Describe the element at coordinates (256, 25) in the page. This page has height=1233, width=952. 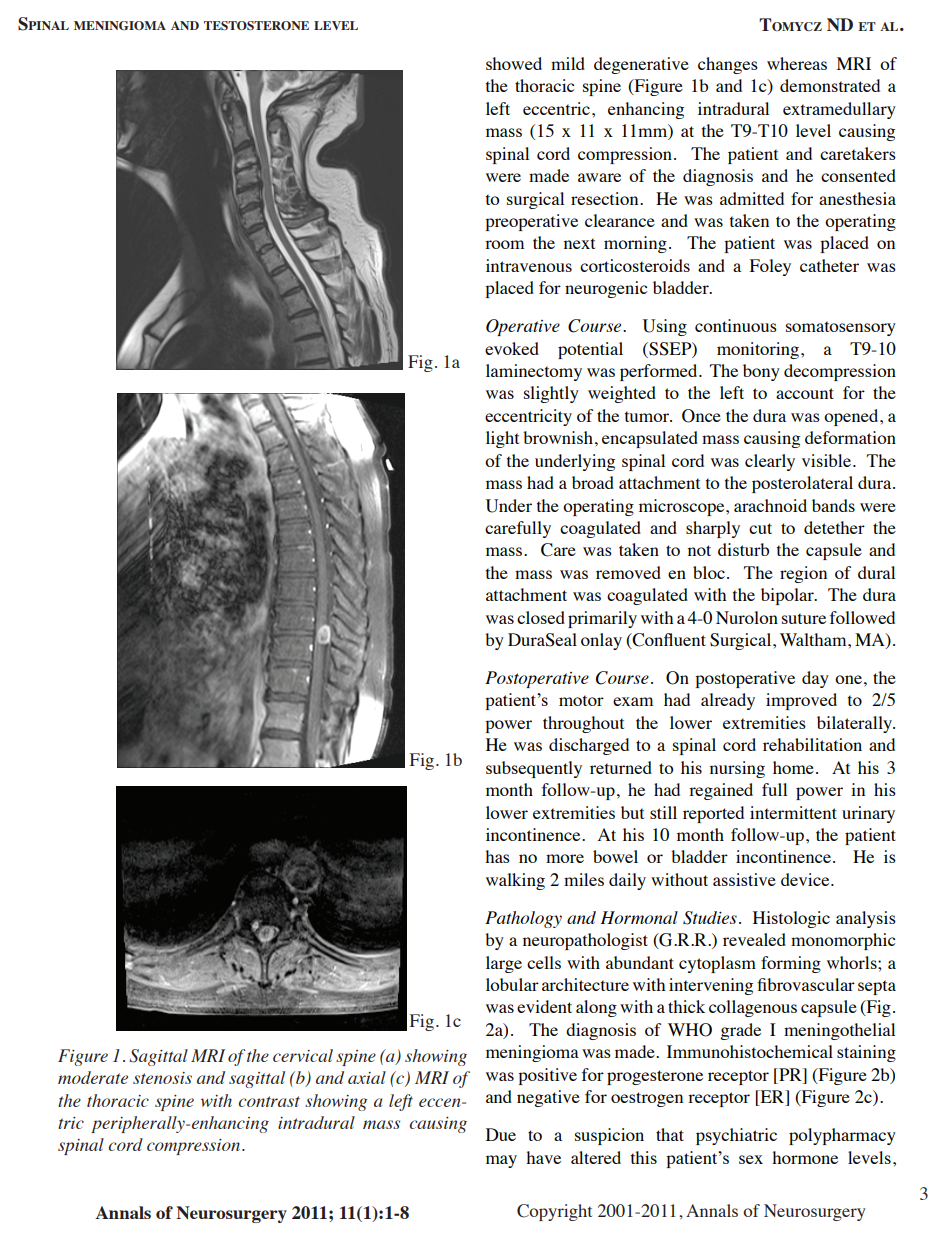
I see `testosterone` at that location.
